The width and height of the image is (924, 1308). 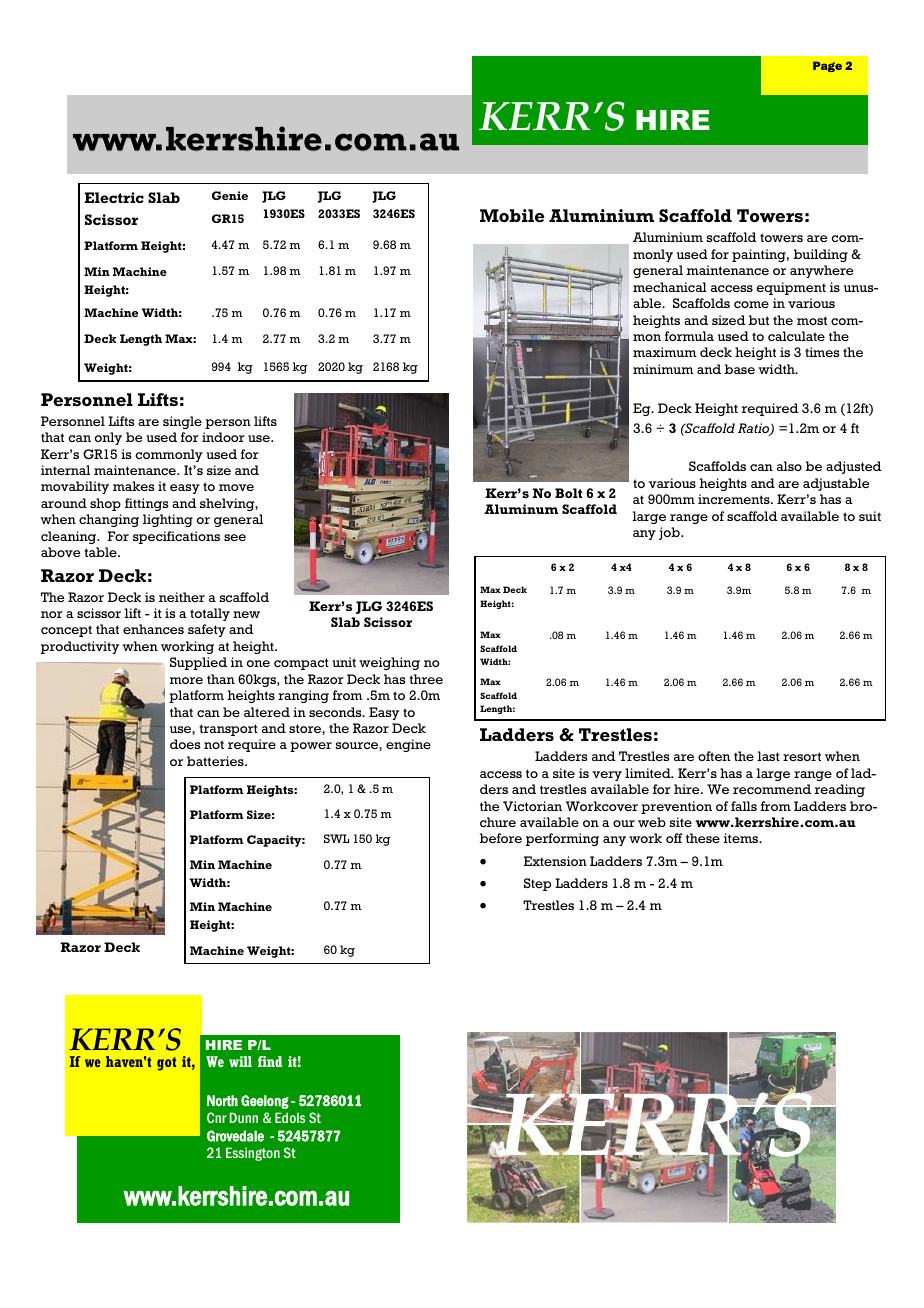 I want to click on Mobile, so click(x=512, y=215).
